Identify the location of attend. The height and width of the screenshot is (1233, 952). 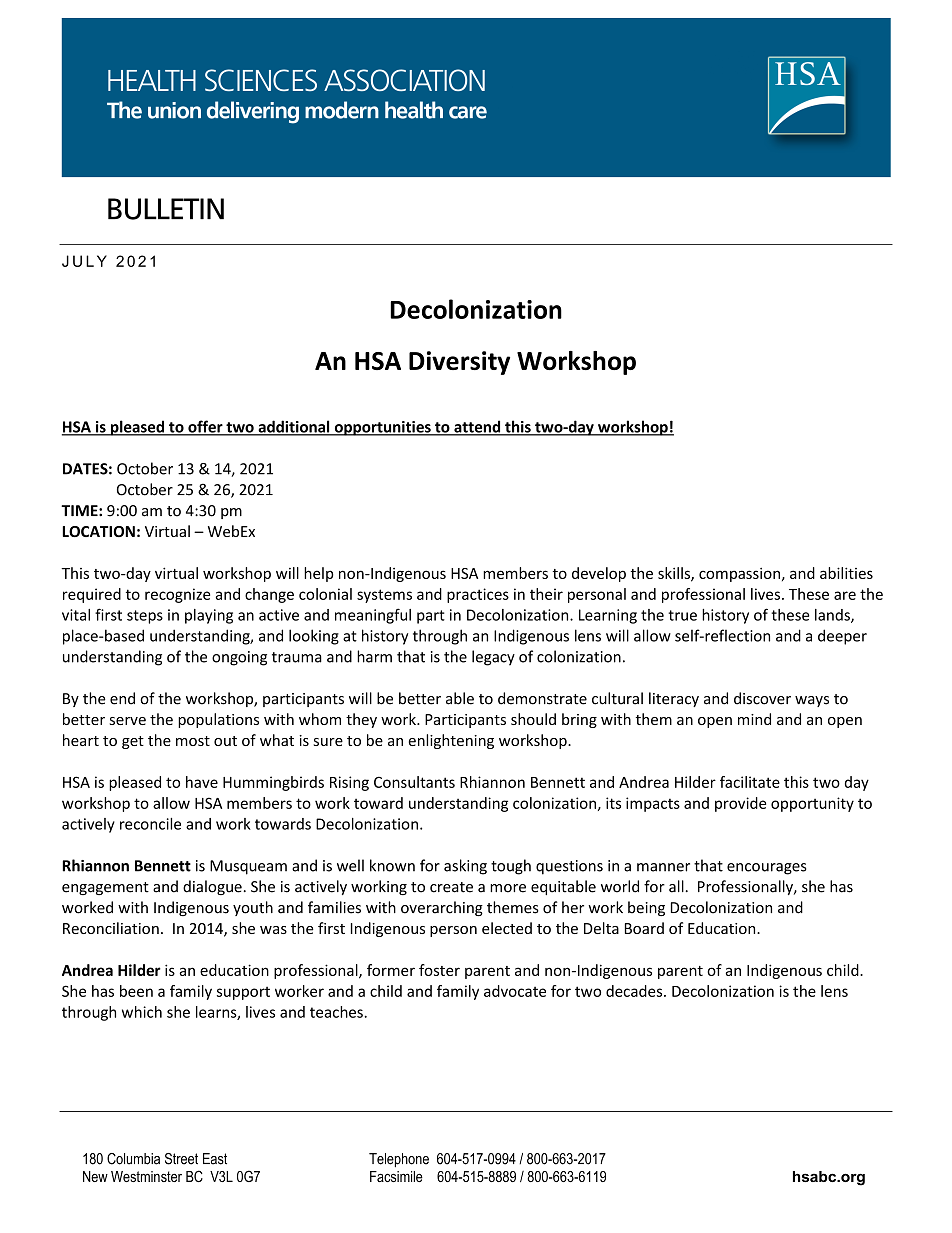
(477, 427).
